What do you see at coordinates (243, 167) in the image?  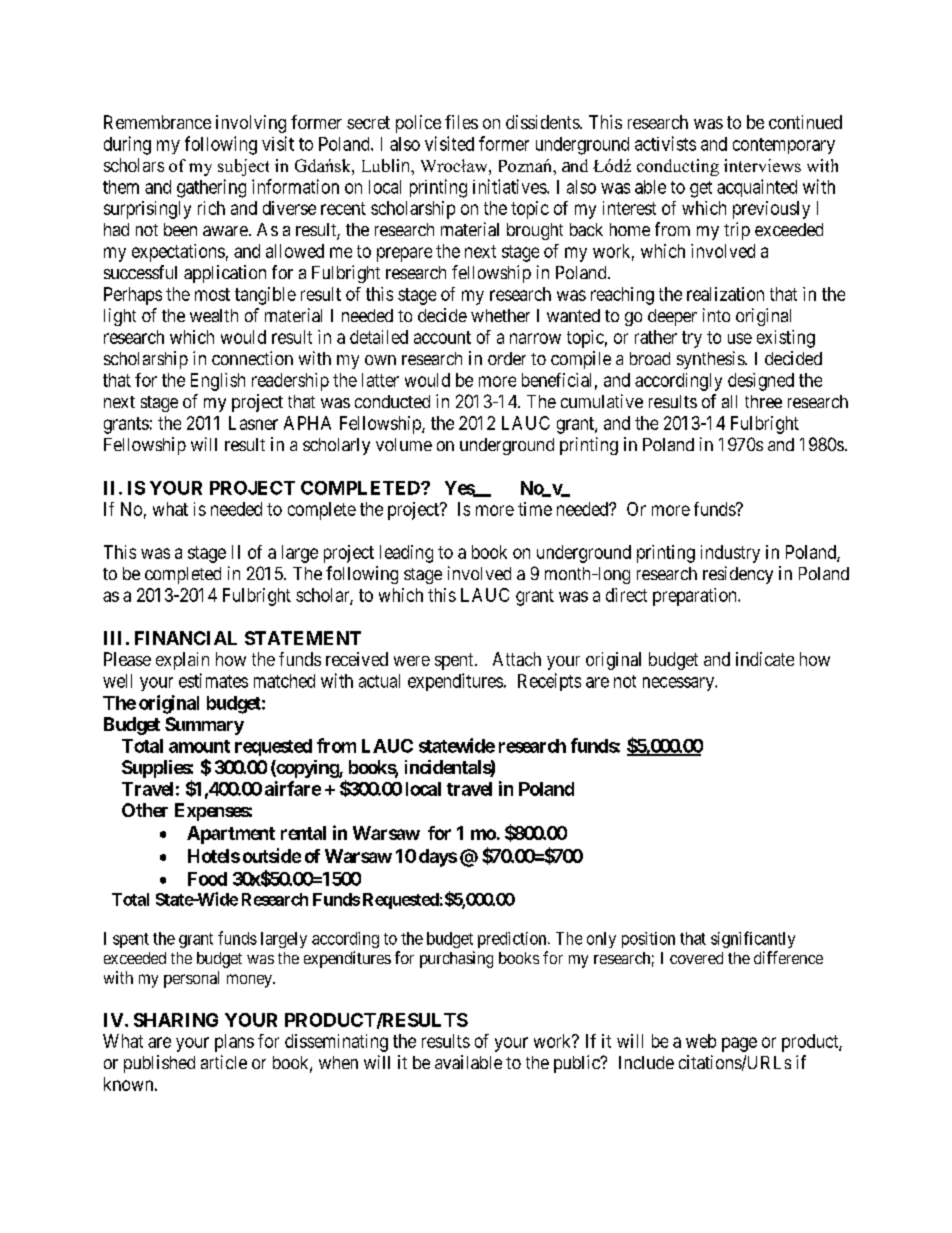 I see `subject` at bounding box center [243, 167].
